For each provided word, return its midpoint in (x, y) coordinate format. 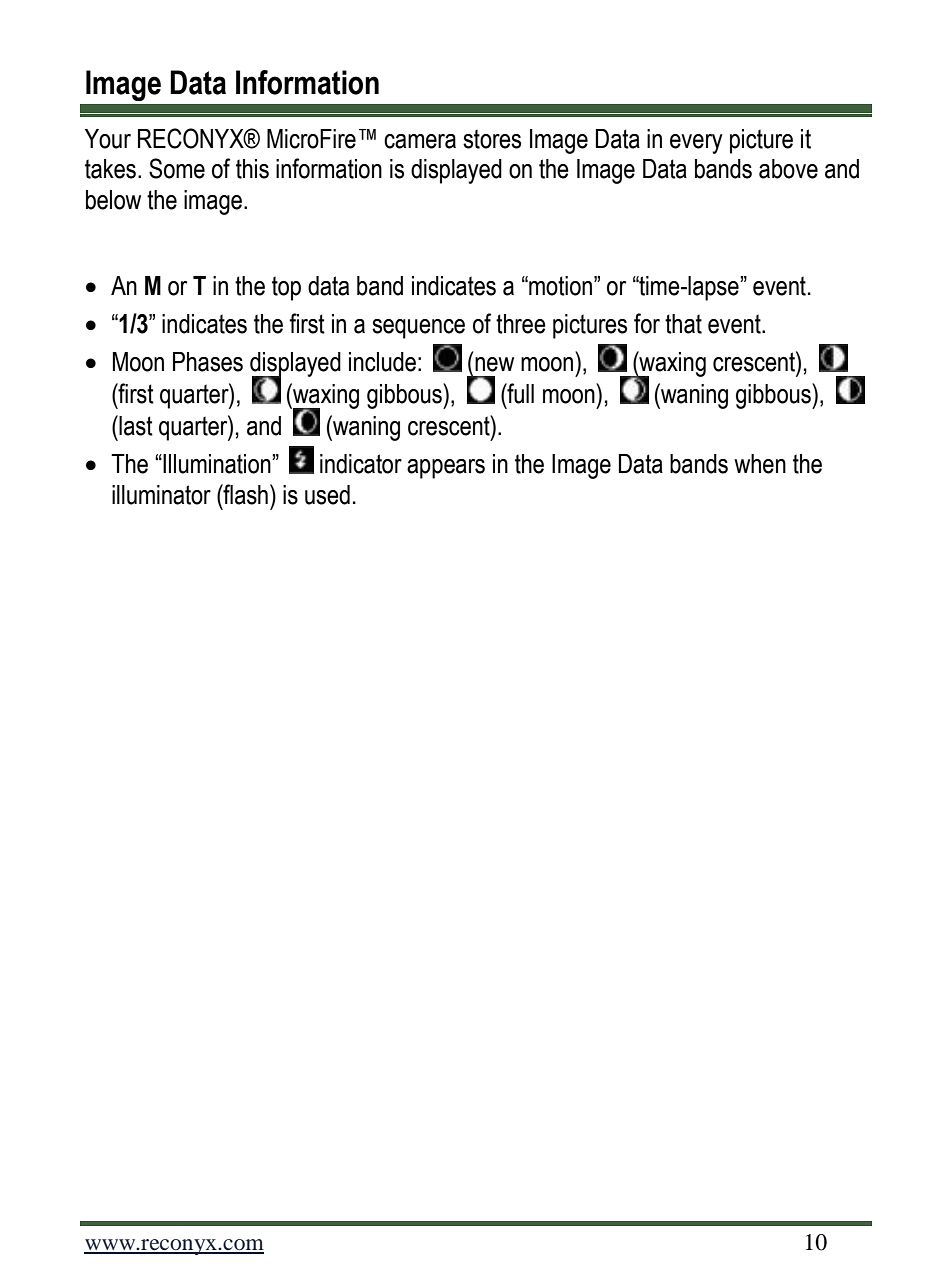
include (382, 362)
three (521, 324)
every (696, 144)
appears (446, 469)
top (286, 288)
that (683, 324)
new (494, 364)
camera (420, 141)
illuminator (161, 495)
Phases (208, 362)
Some (177, 168)
